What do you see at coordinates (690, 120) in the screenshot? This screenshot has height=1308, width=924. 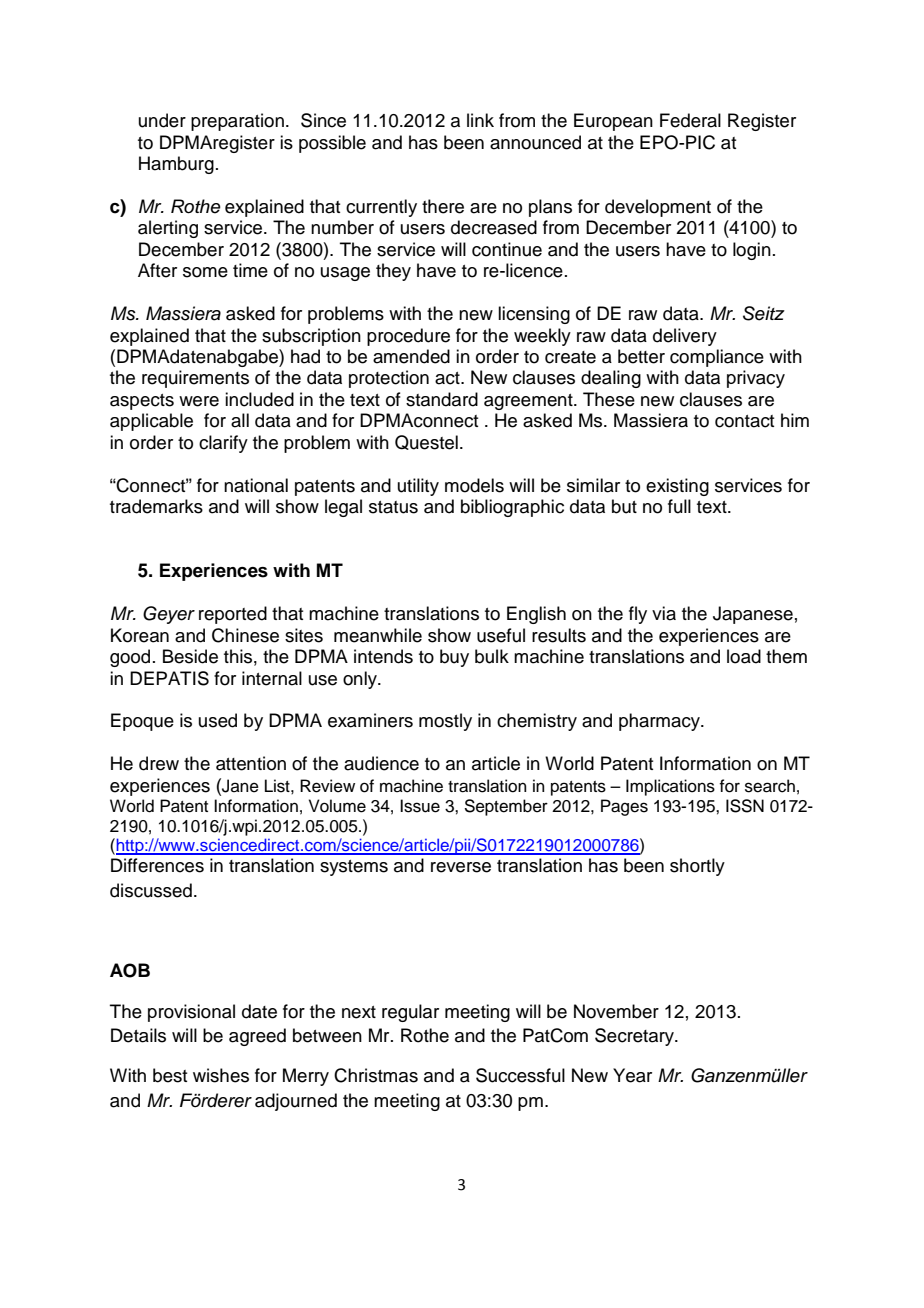 I see `Federal` at bounding box center [690, 120].
